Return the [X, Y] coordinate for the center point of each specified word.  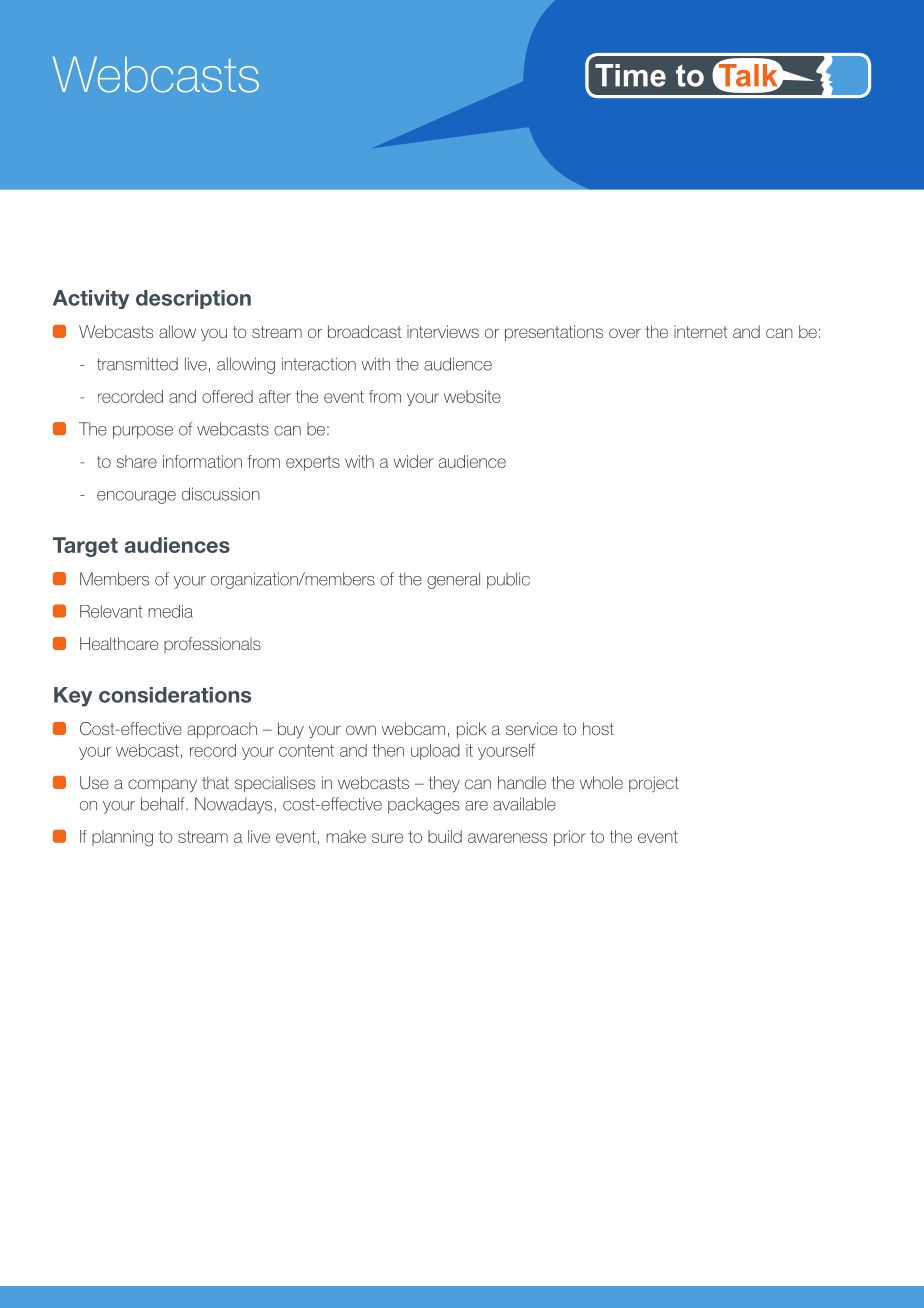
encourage [136, 497]
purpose [143, 432]
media [170, 611]
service [531, 728]
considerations [175, 695]
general [453, 580]
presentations [554, 333]
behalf [164, 804]
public [508, 580]
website [472, 396]
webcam [413, 728]
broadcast [365, 331]
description [193, 299]
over [625, 333]
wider [413, 461]
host [598, 728]
